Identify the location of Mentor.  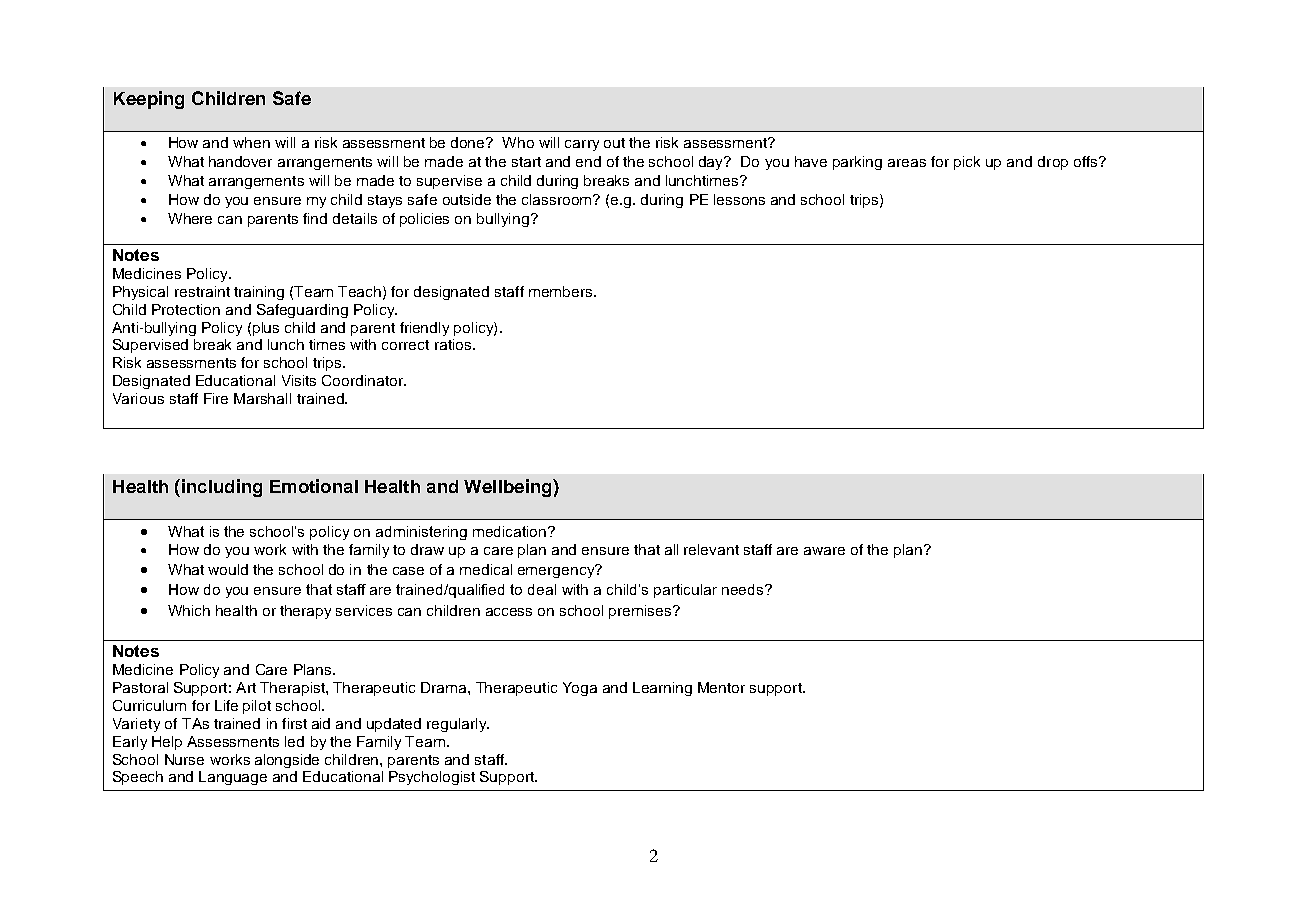
(721, 687).
